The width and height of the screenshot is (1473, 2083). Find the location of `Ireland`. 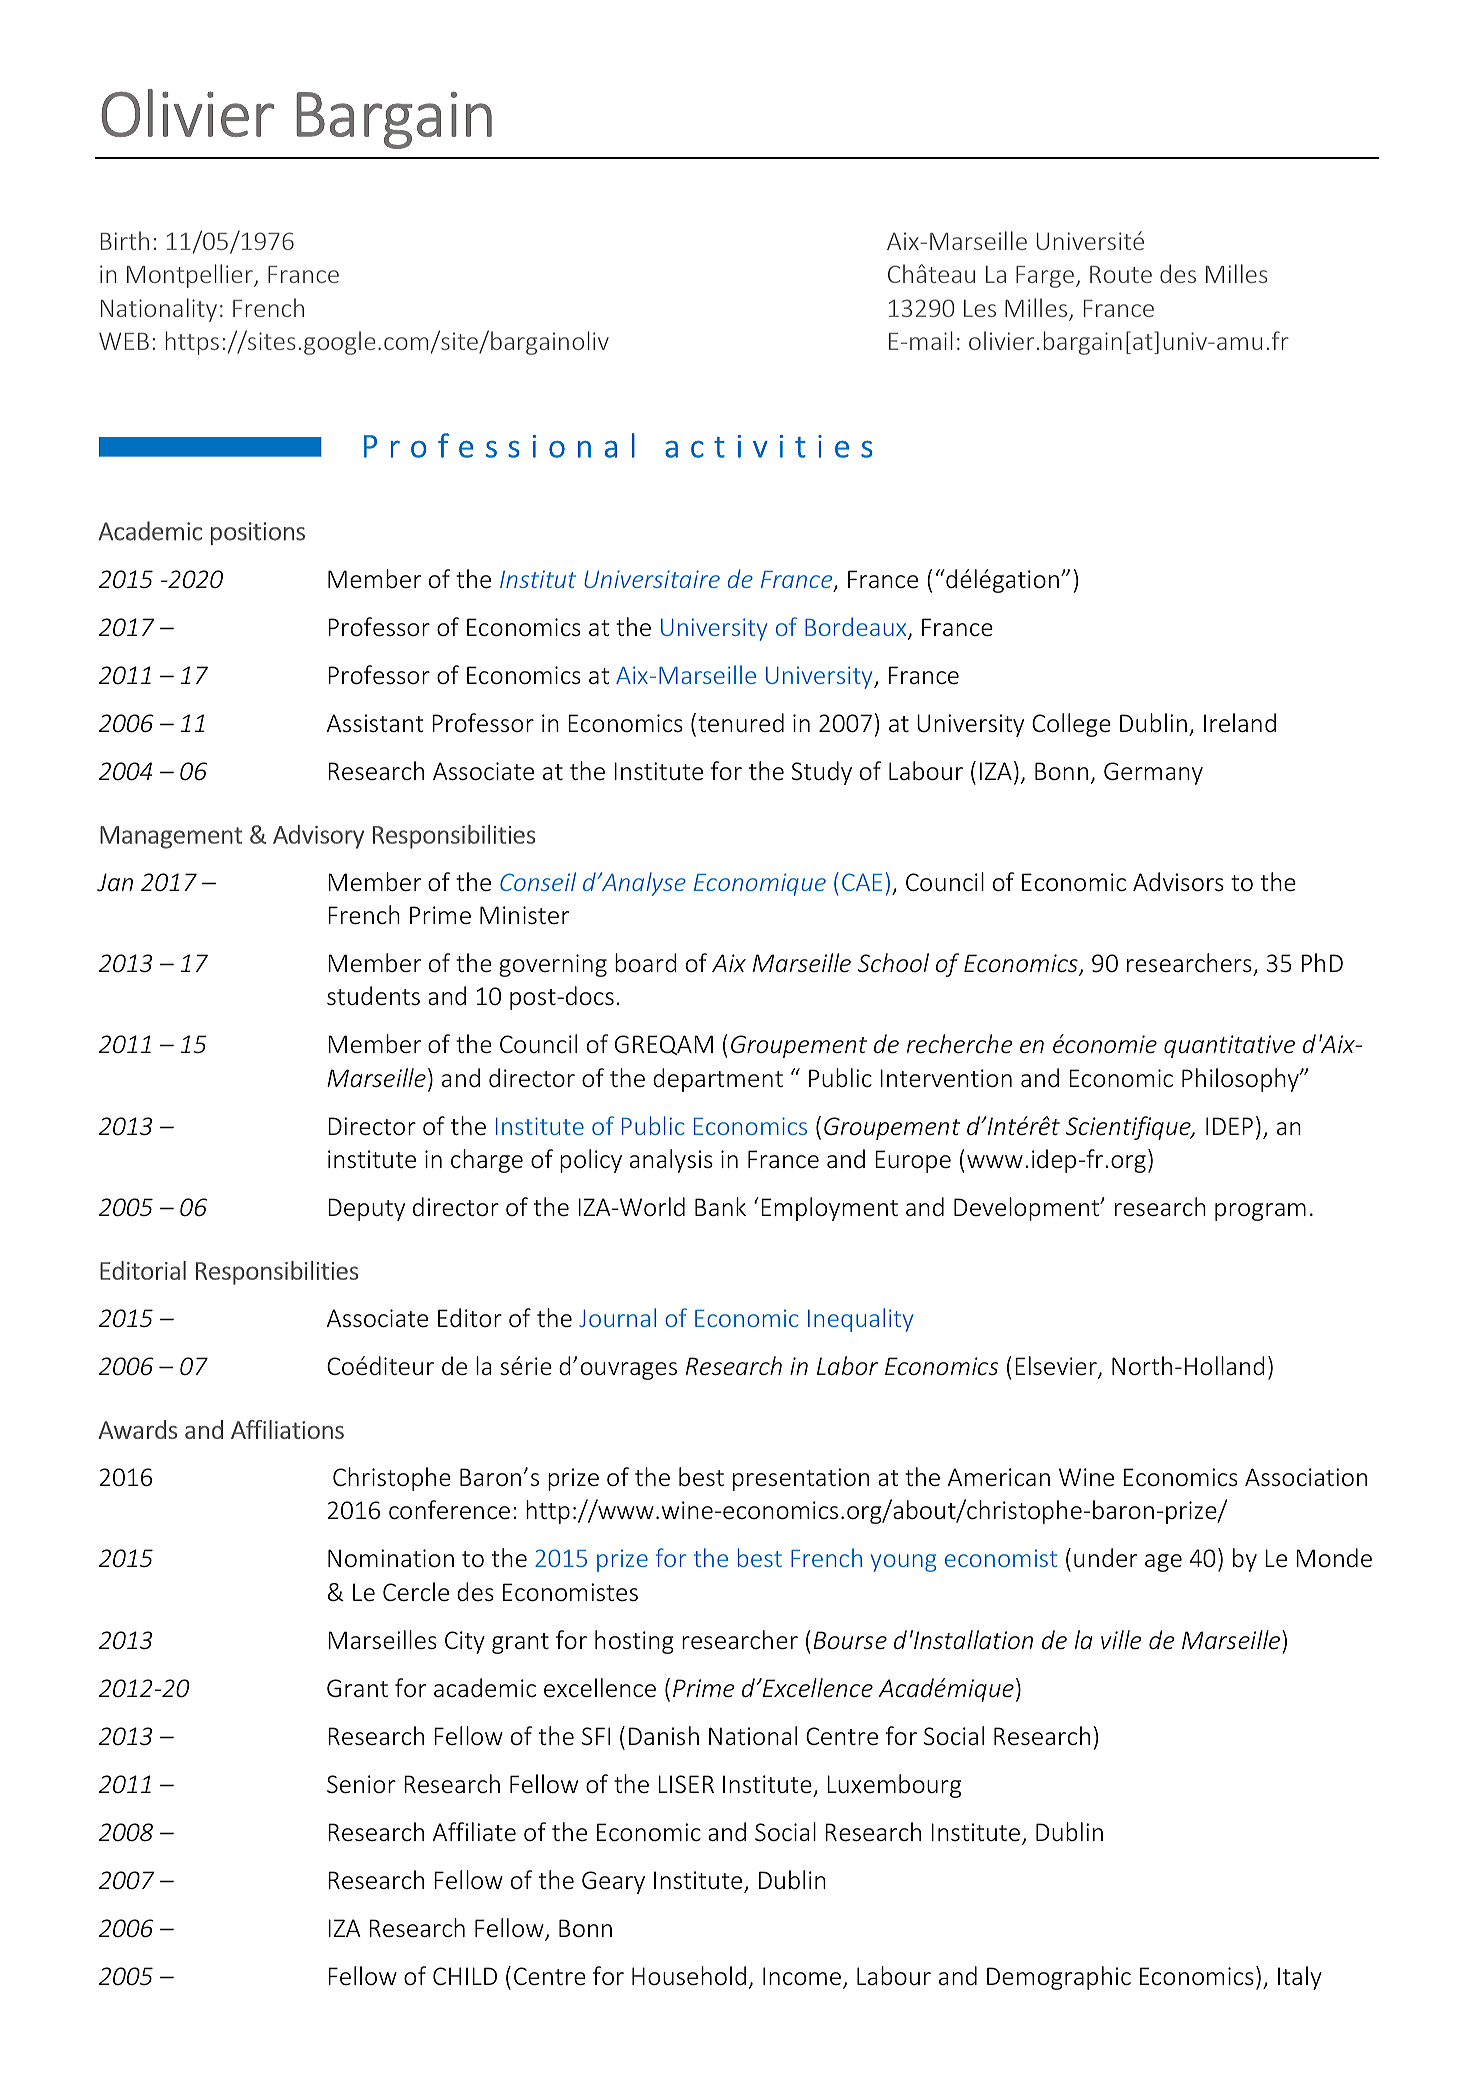

Ireland is located at coordinates (1240, 722).
